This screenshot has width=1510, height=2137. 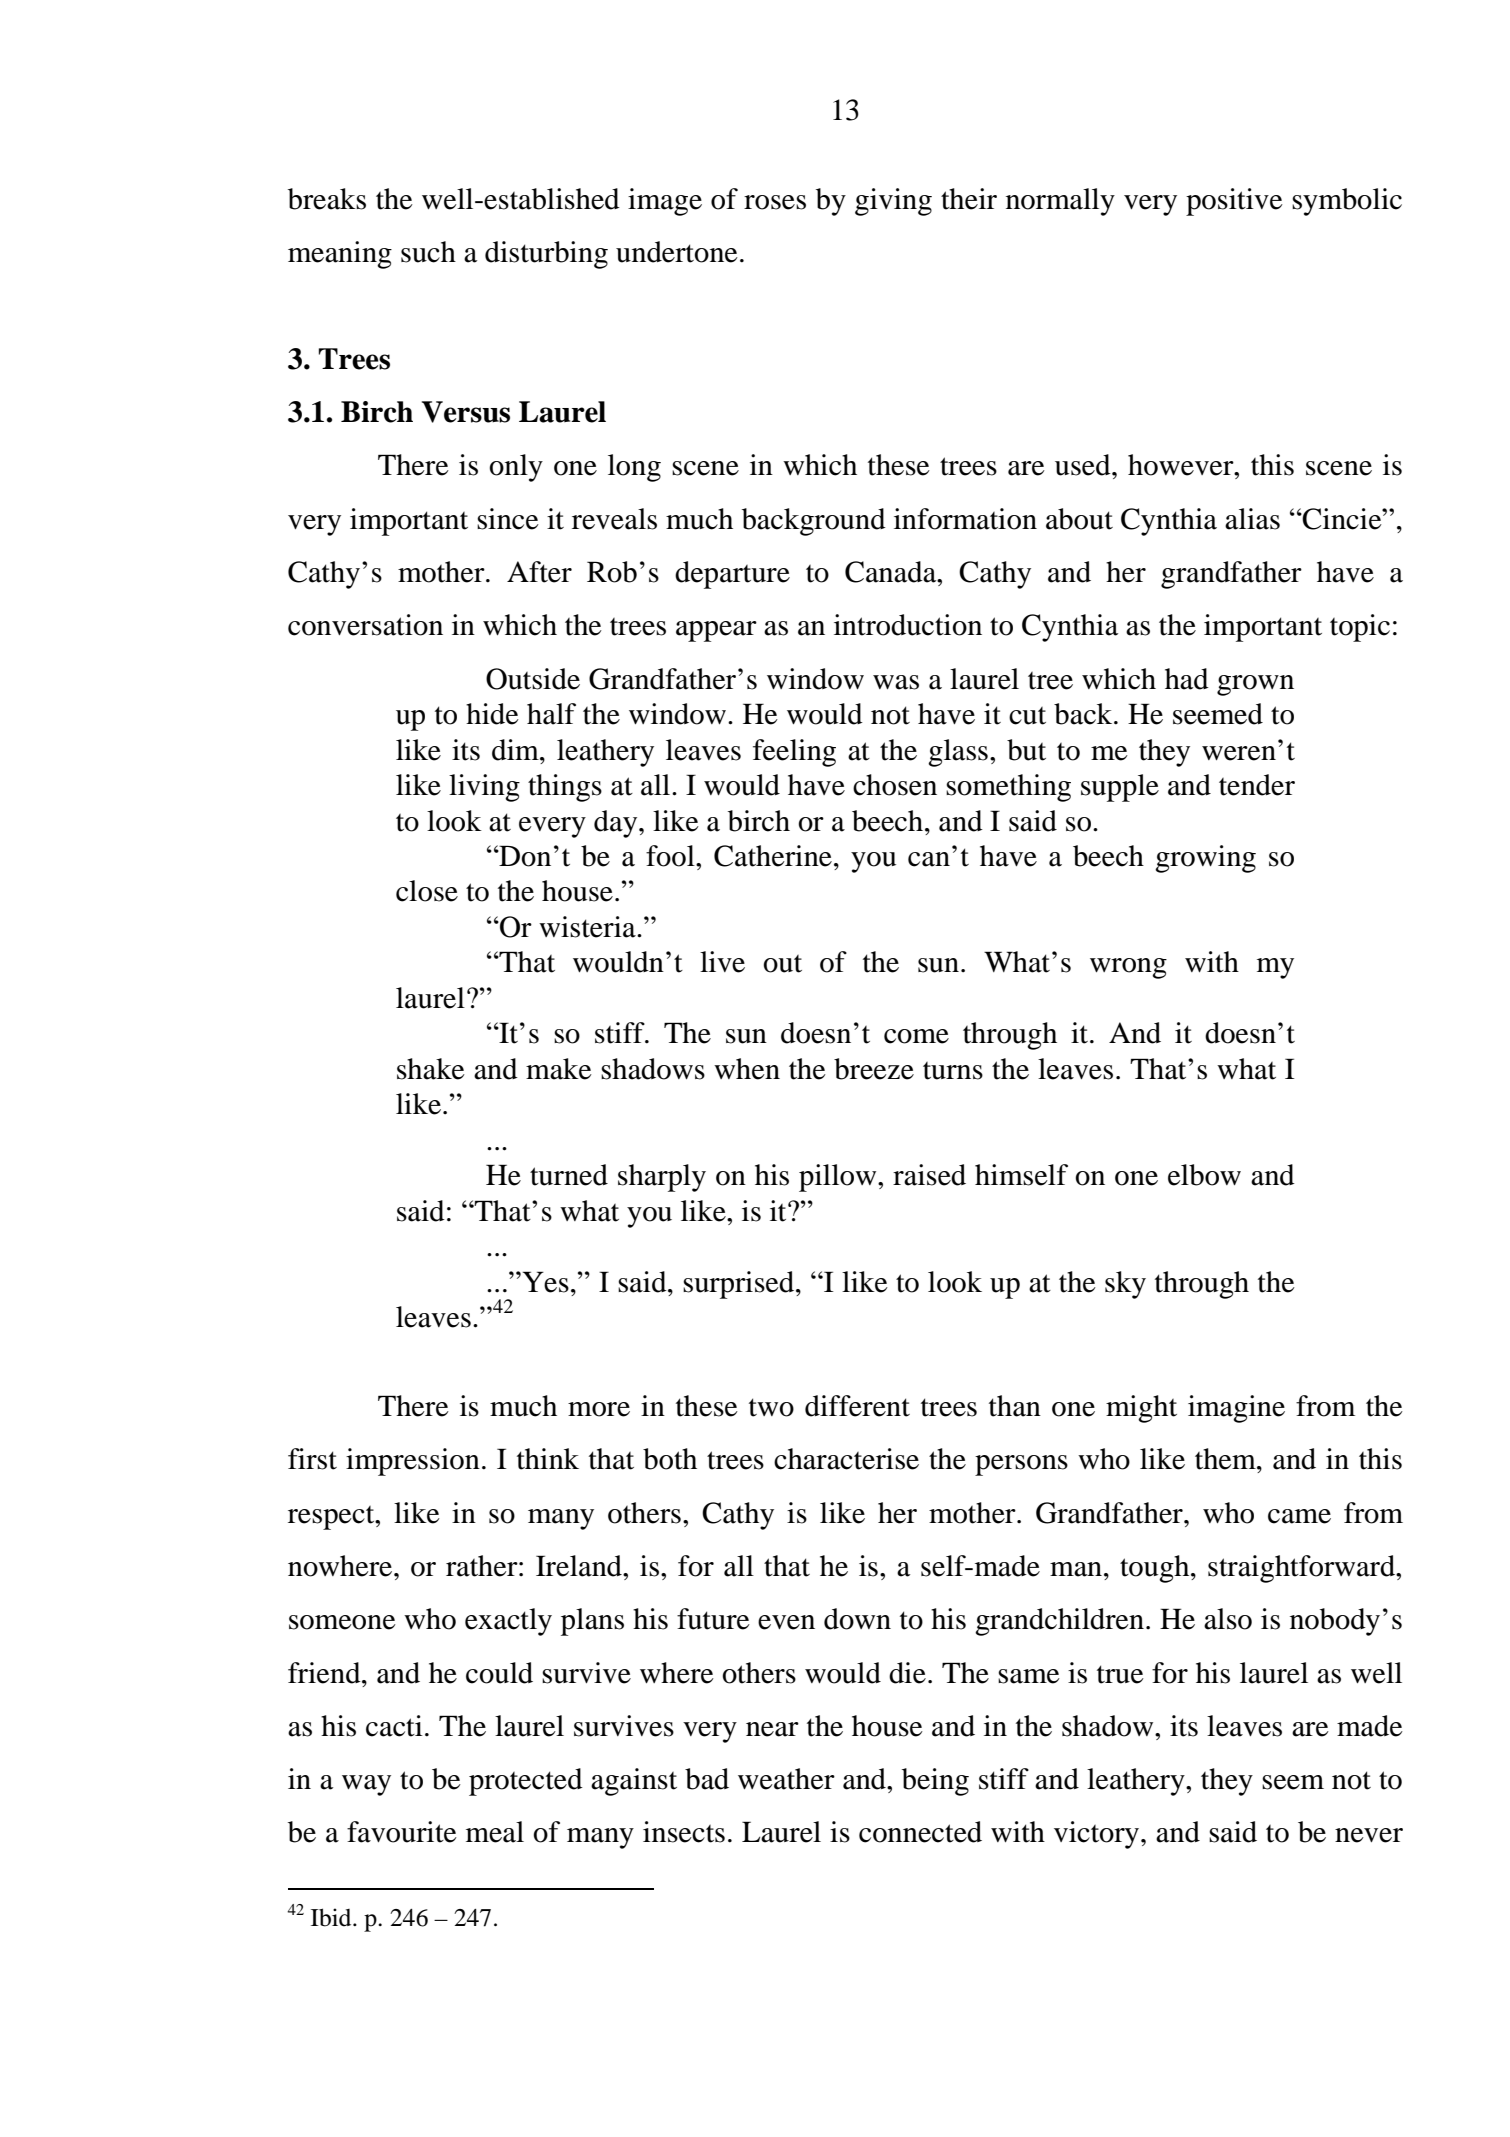 What do you see at coordinates (402, 1832) in the screenshot?
I see `favourite` at bounding box center [402, 1832].
